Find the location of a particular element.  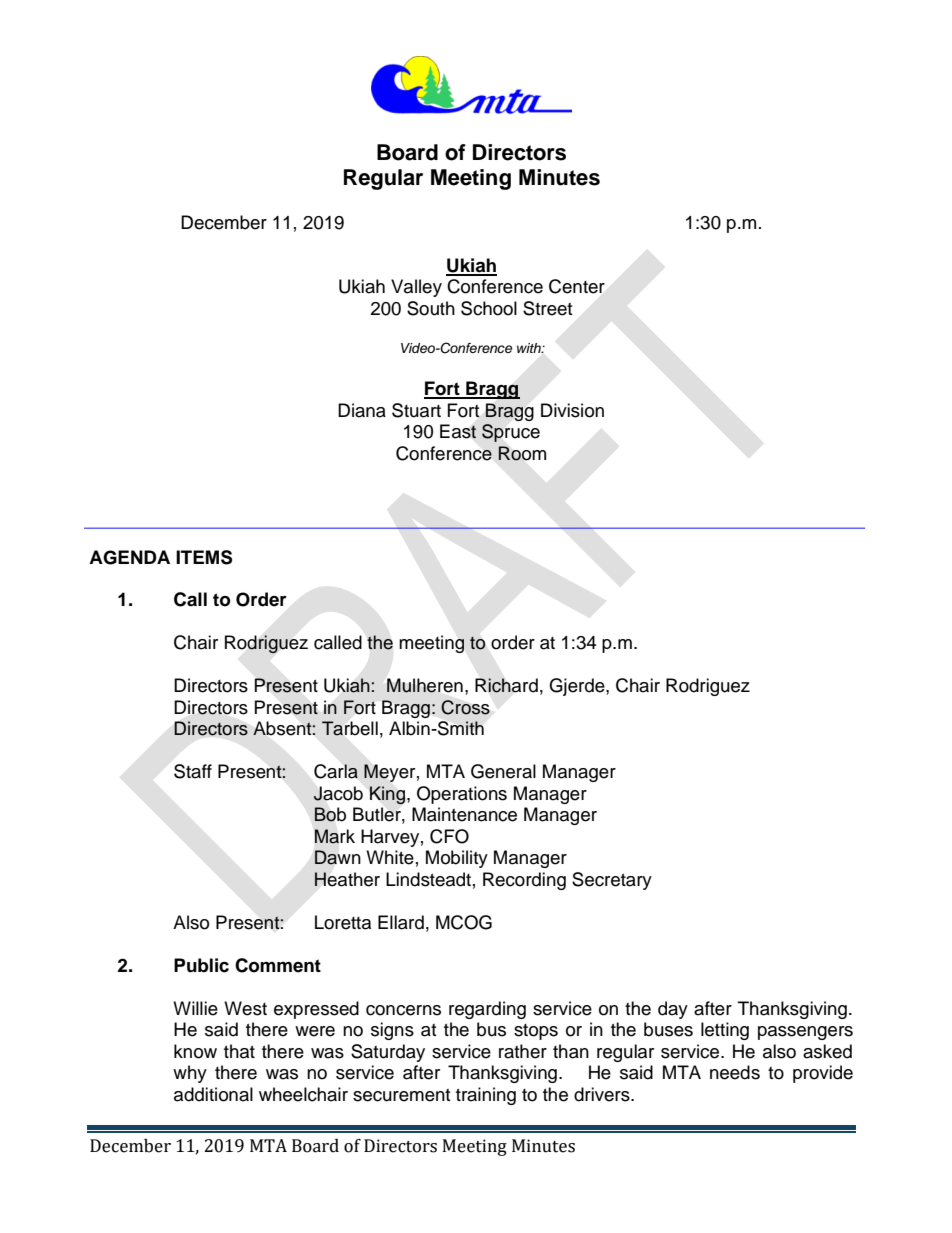

Room is located at coordinates (522, 453).
